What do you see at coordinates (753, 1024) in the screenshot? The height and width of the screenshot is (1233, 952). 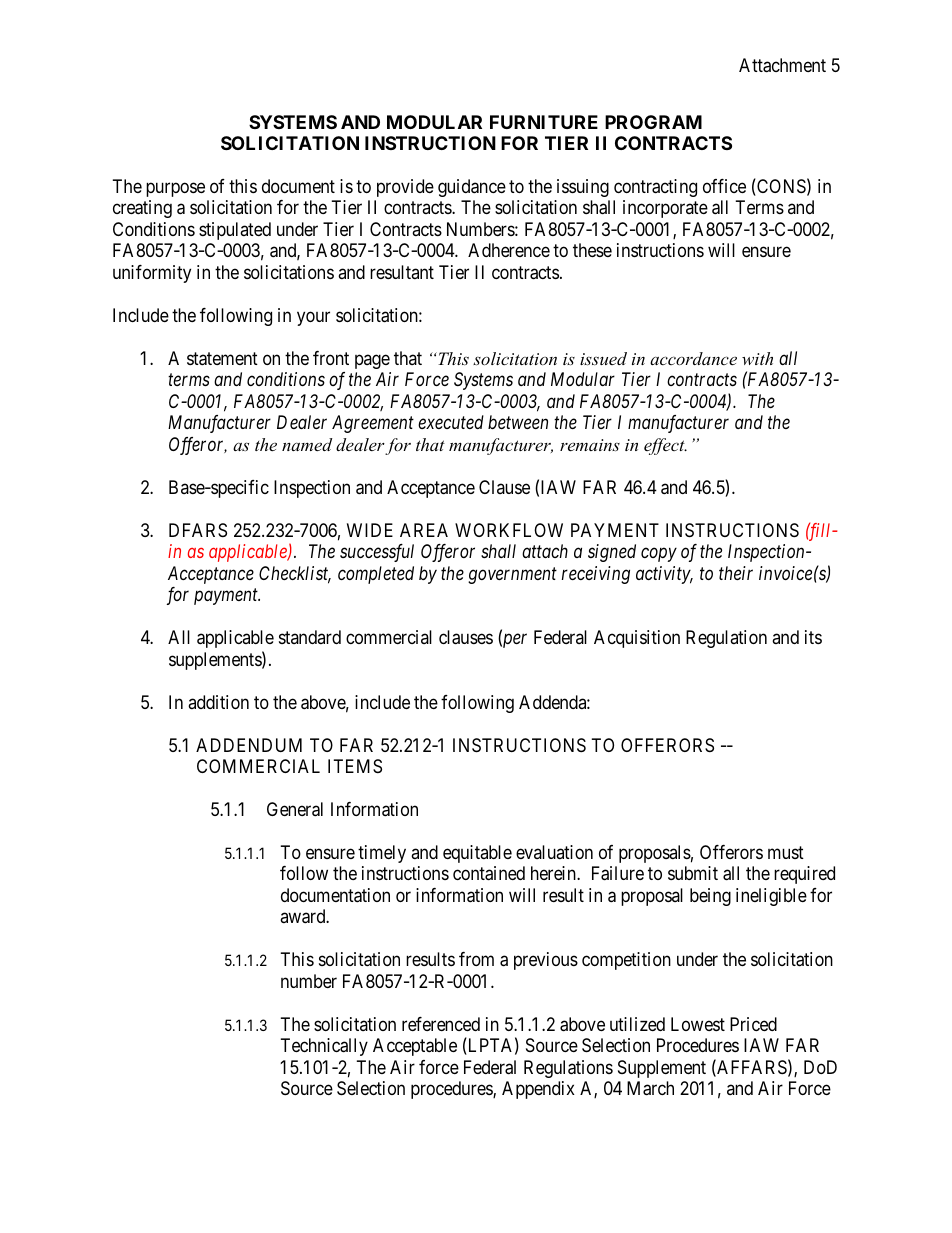 I see `Priced` at bounding box center [753, 1024].
